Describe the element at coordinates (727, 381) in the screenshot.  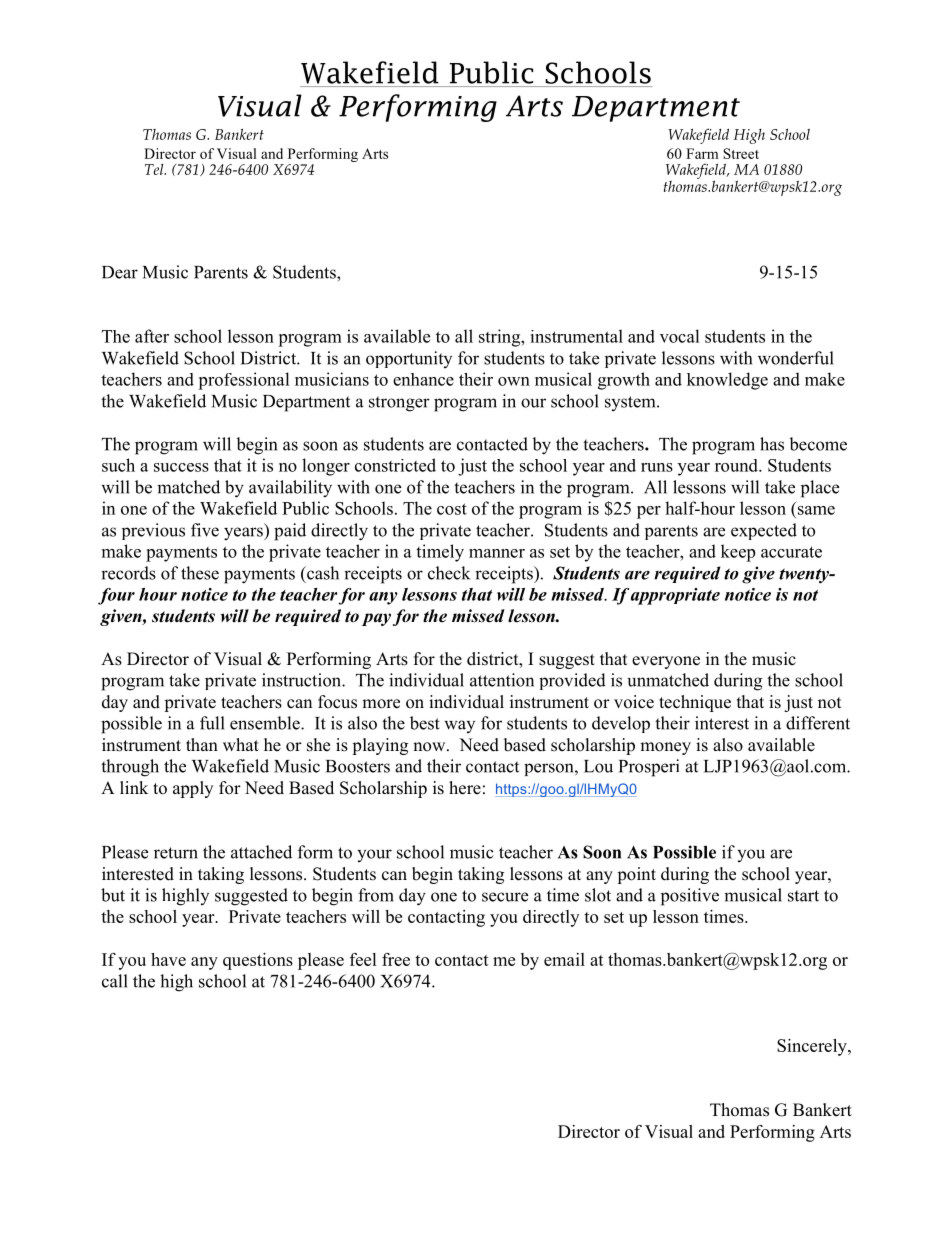
I see `knowledge` at that location.
